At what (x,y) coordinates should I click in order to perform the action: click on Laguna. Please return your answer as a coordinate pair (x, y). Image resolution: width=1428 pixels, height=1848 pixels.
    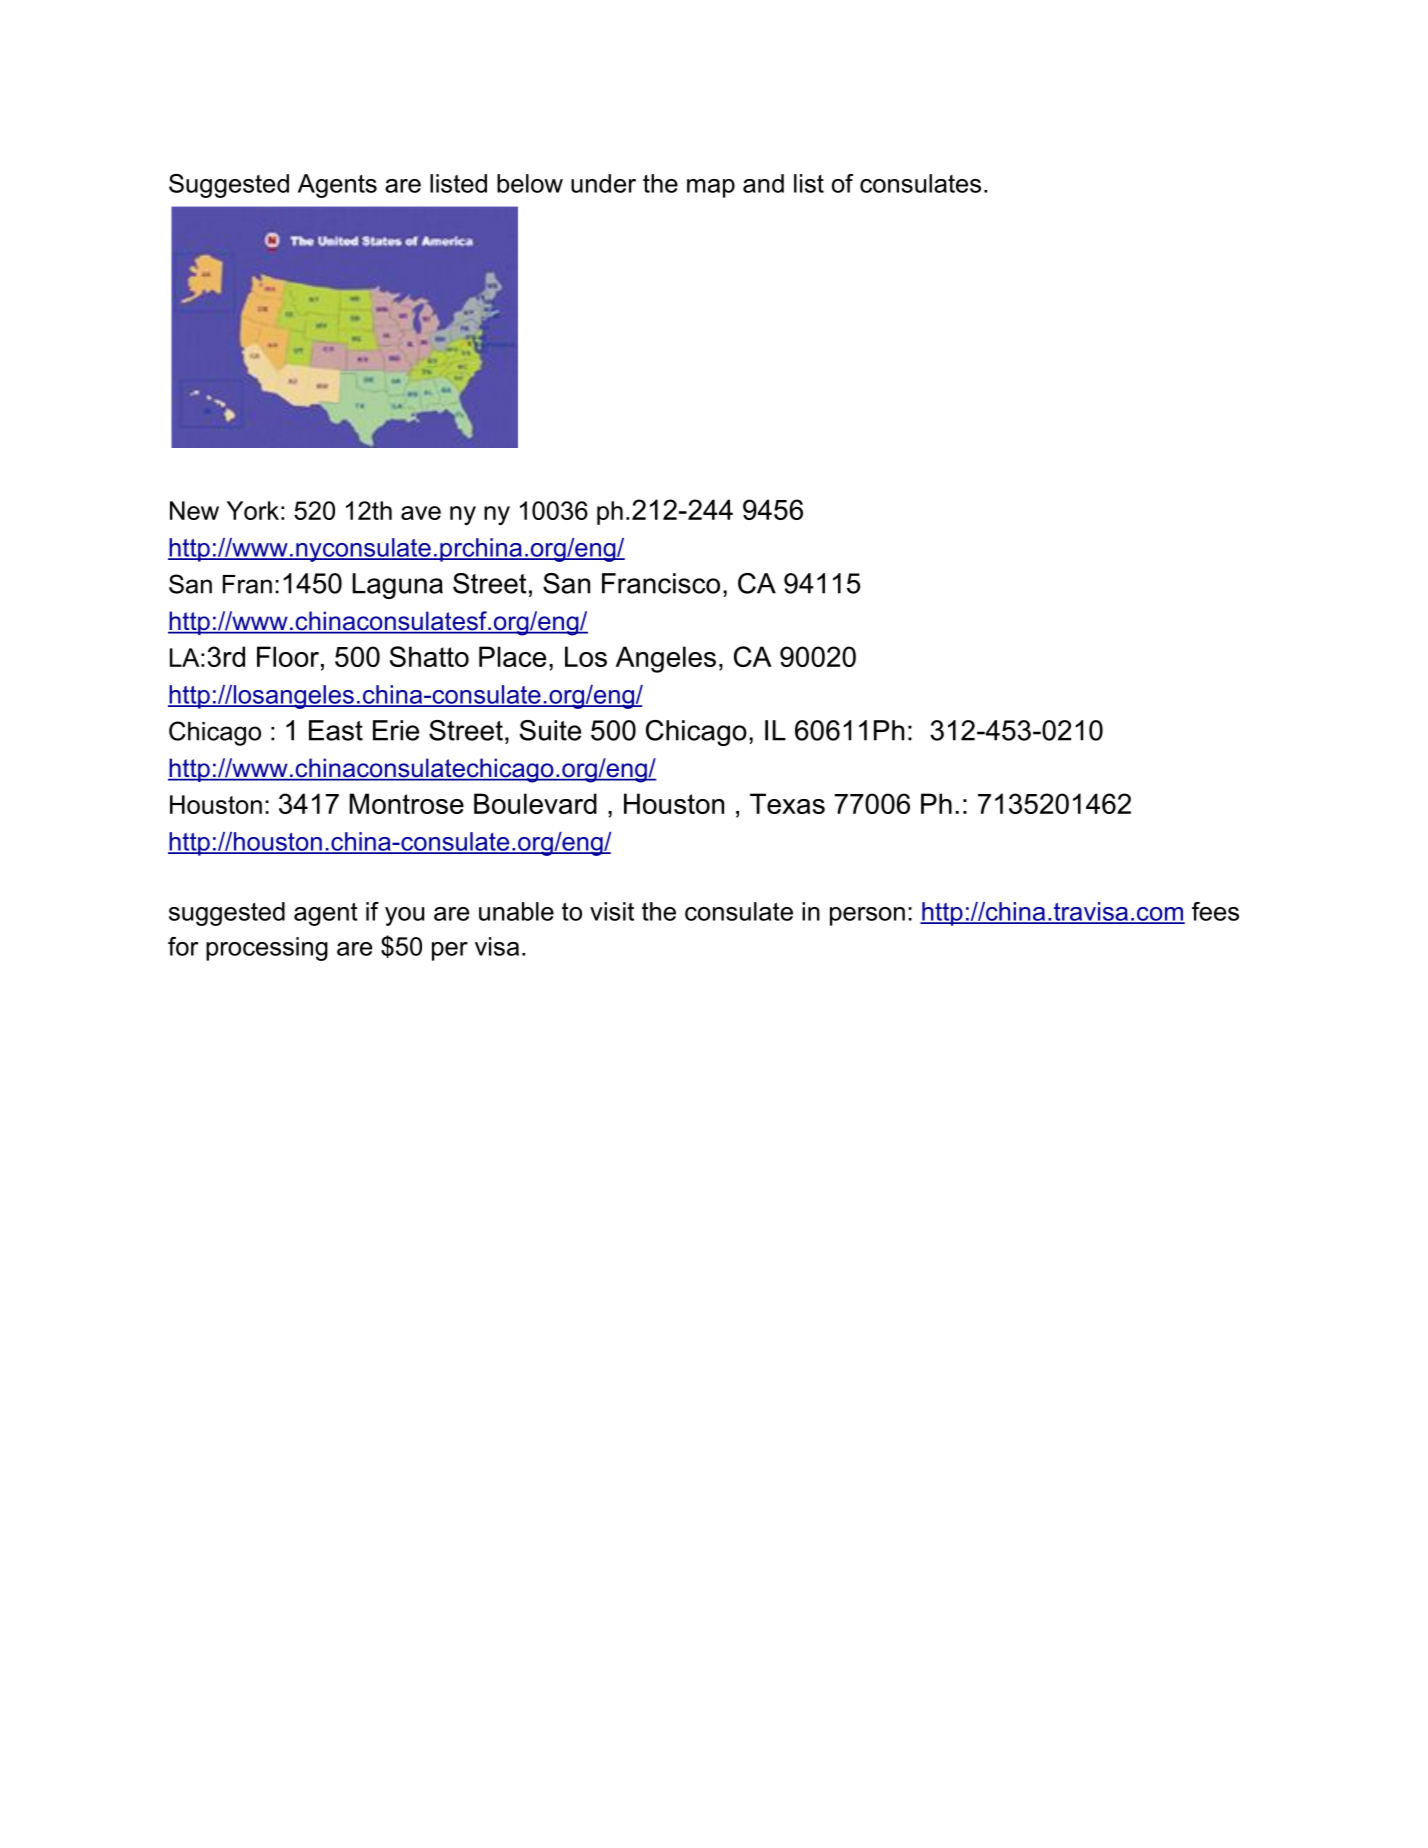
    Looking at the image, I should click on (397, 586).
